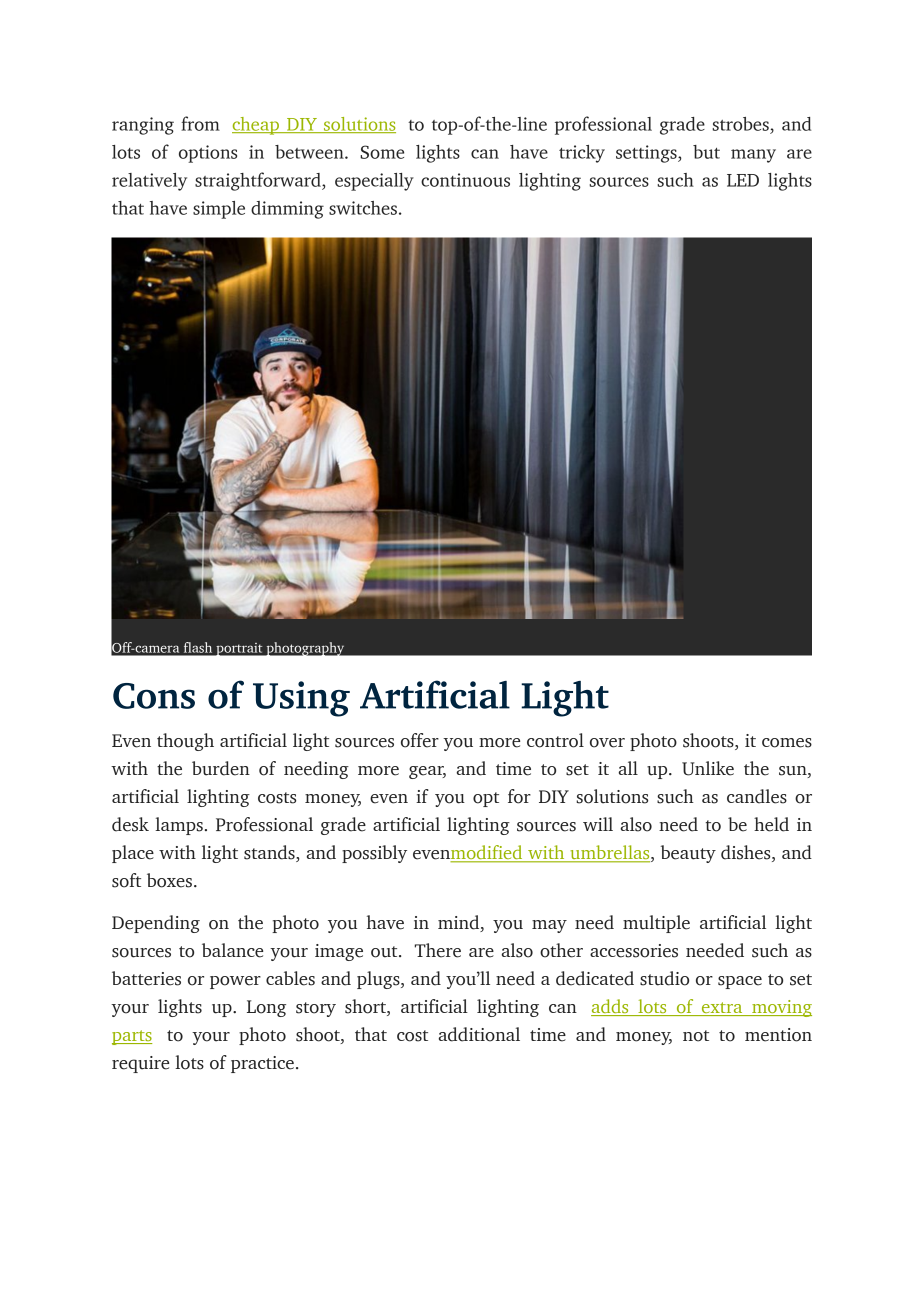  Describe the element at coordinates (154, 696) in the screenshot. I see `Cons` at that location.
